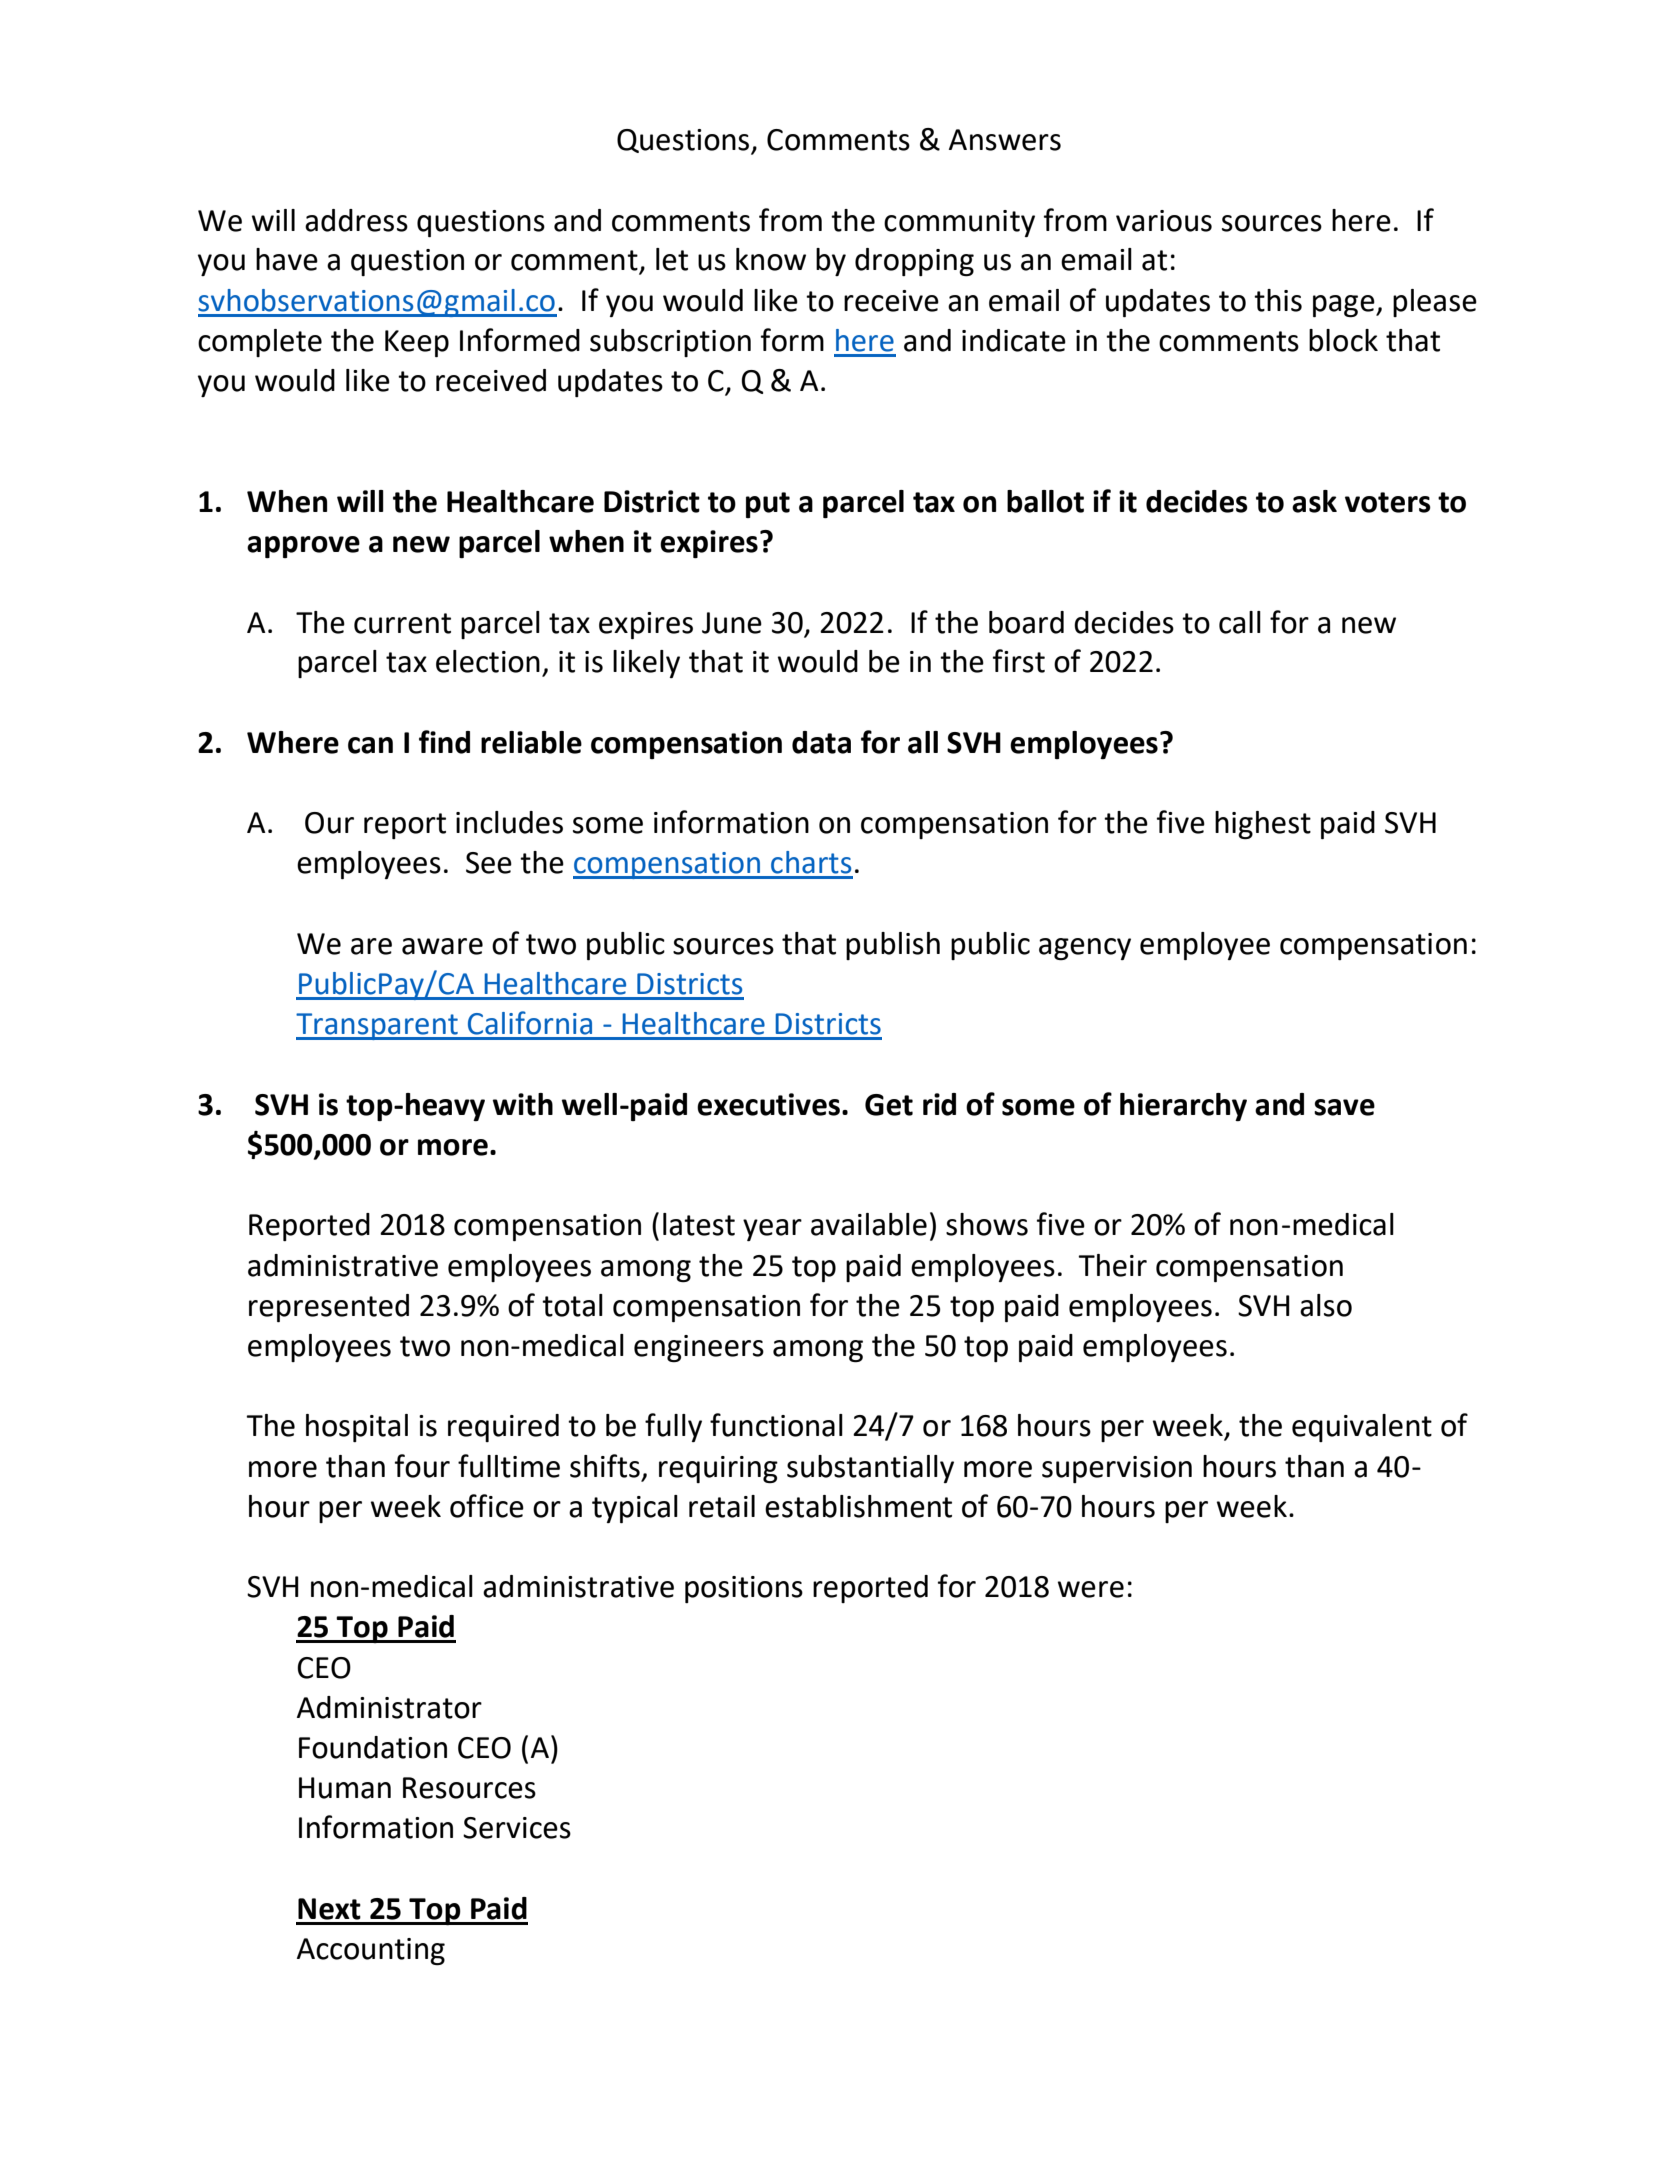 Image resolution: width=1679 pixels, height=2173 pixels. Describe the element at coordinates (517, 1828) in the document. I see `Services` at that location.
